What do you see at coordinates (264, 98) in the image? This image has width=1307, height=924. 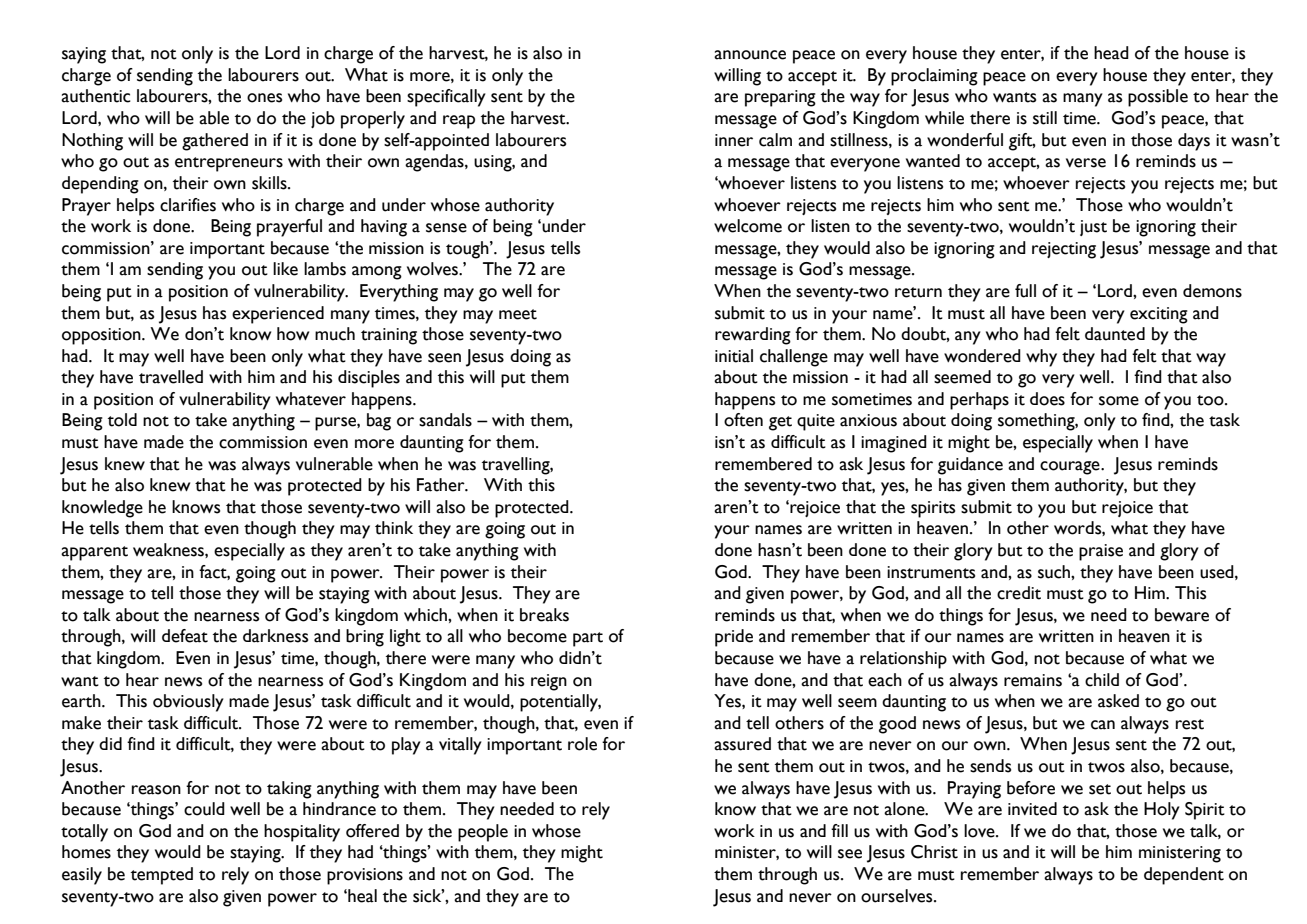 I see `ones` at bounding box center [264, 98].
